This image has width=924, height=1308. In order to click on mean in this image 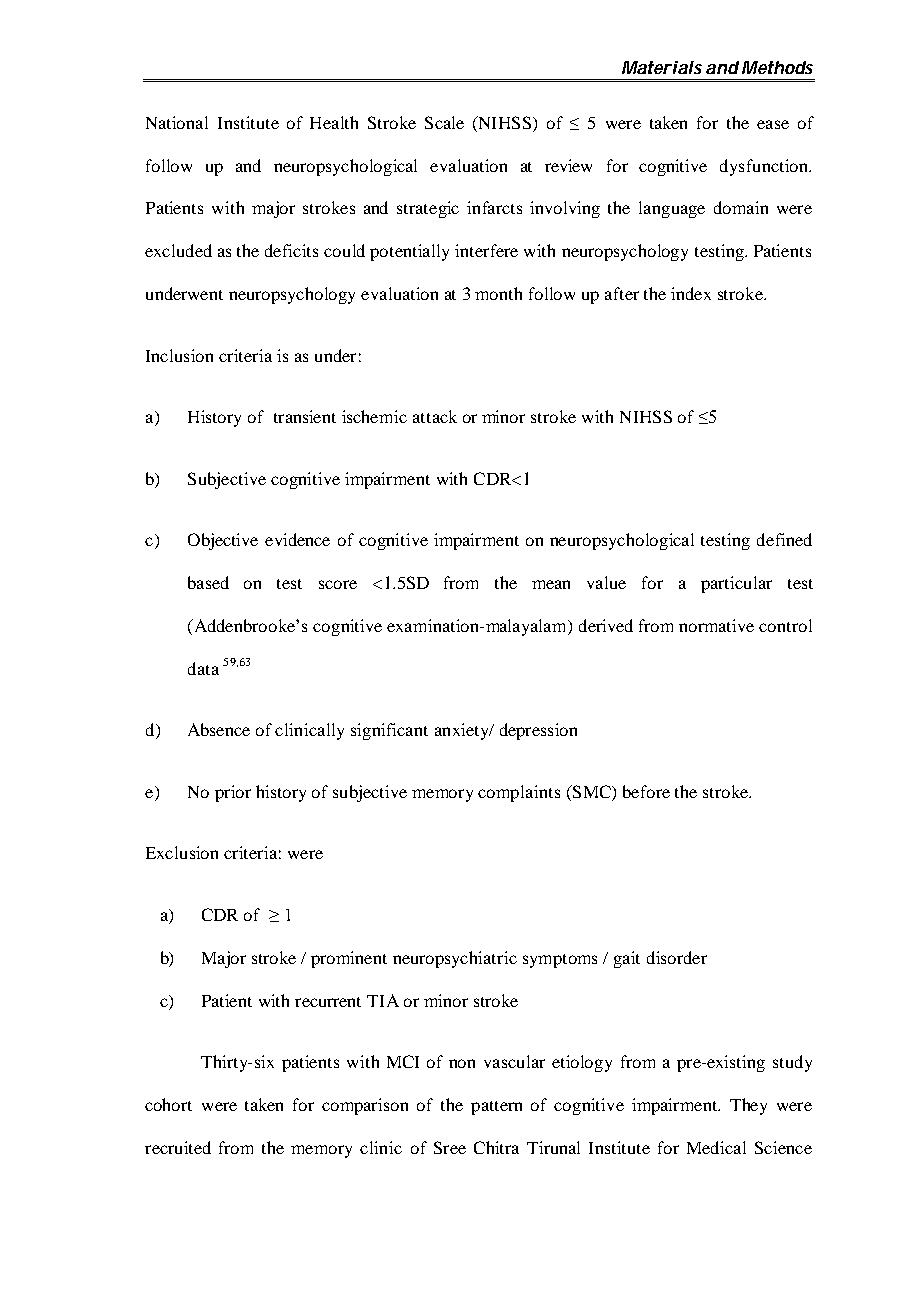, I will do `click(551, 584)`.
